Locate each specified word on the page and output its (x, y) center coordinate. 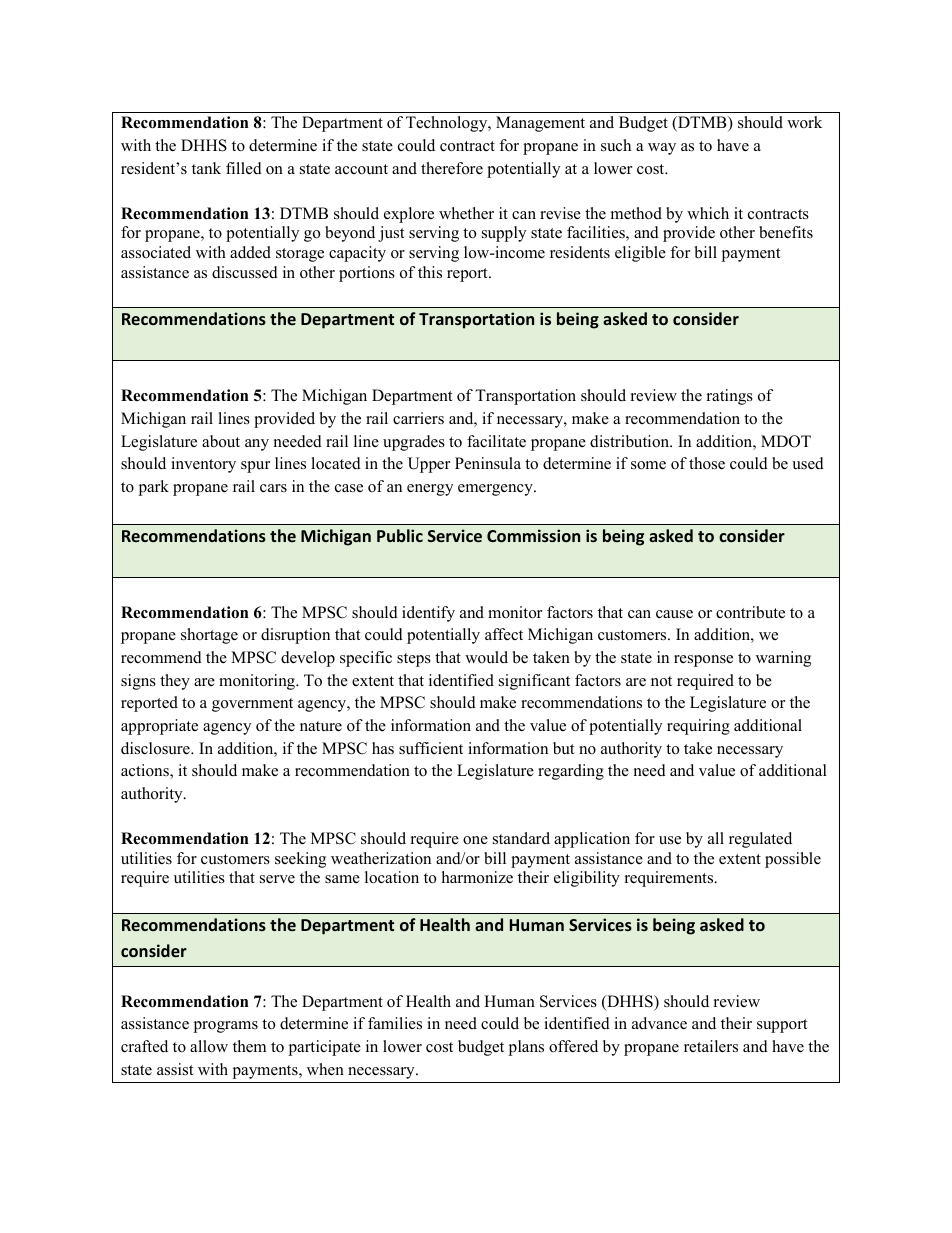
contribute (750, 612)
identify (428, 614)
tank (206, 168)
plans (526, 1048)
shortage (209, 636)
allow (209, 1046)
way (662, 149)
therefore (452, 168)
